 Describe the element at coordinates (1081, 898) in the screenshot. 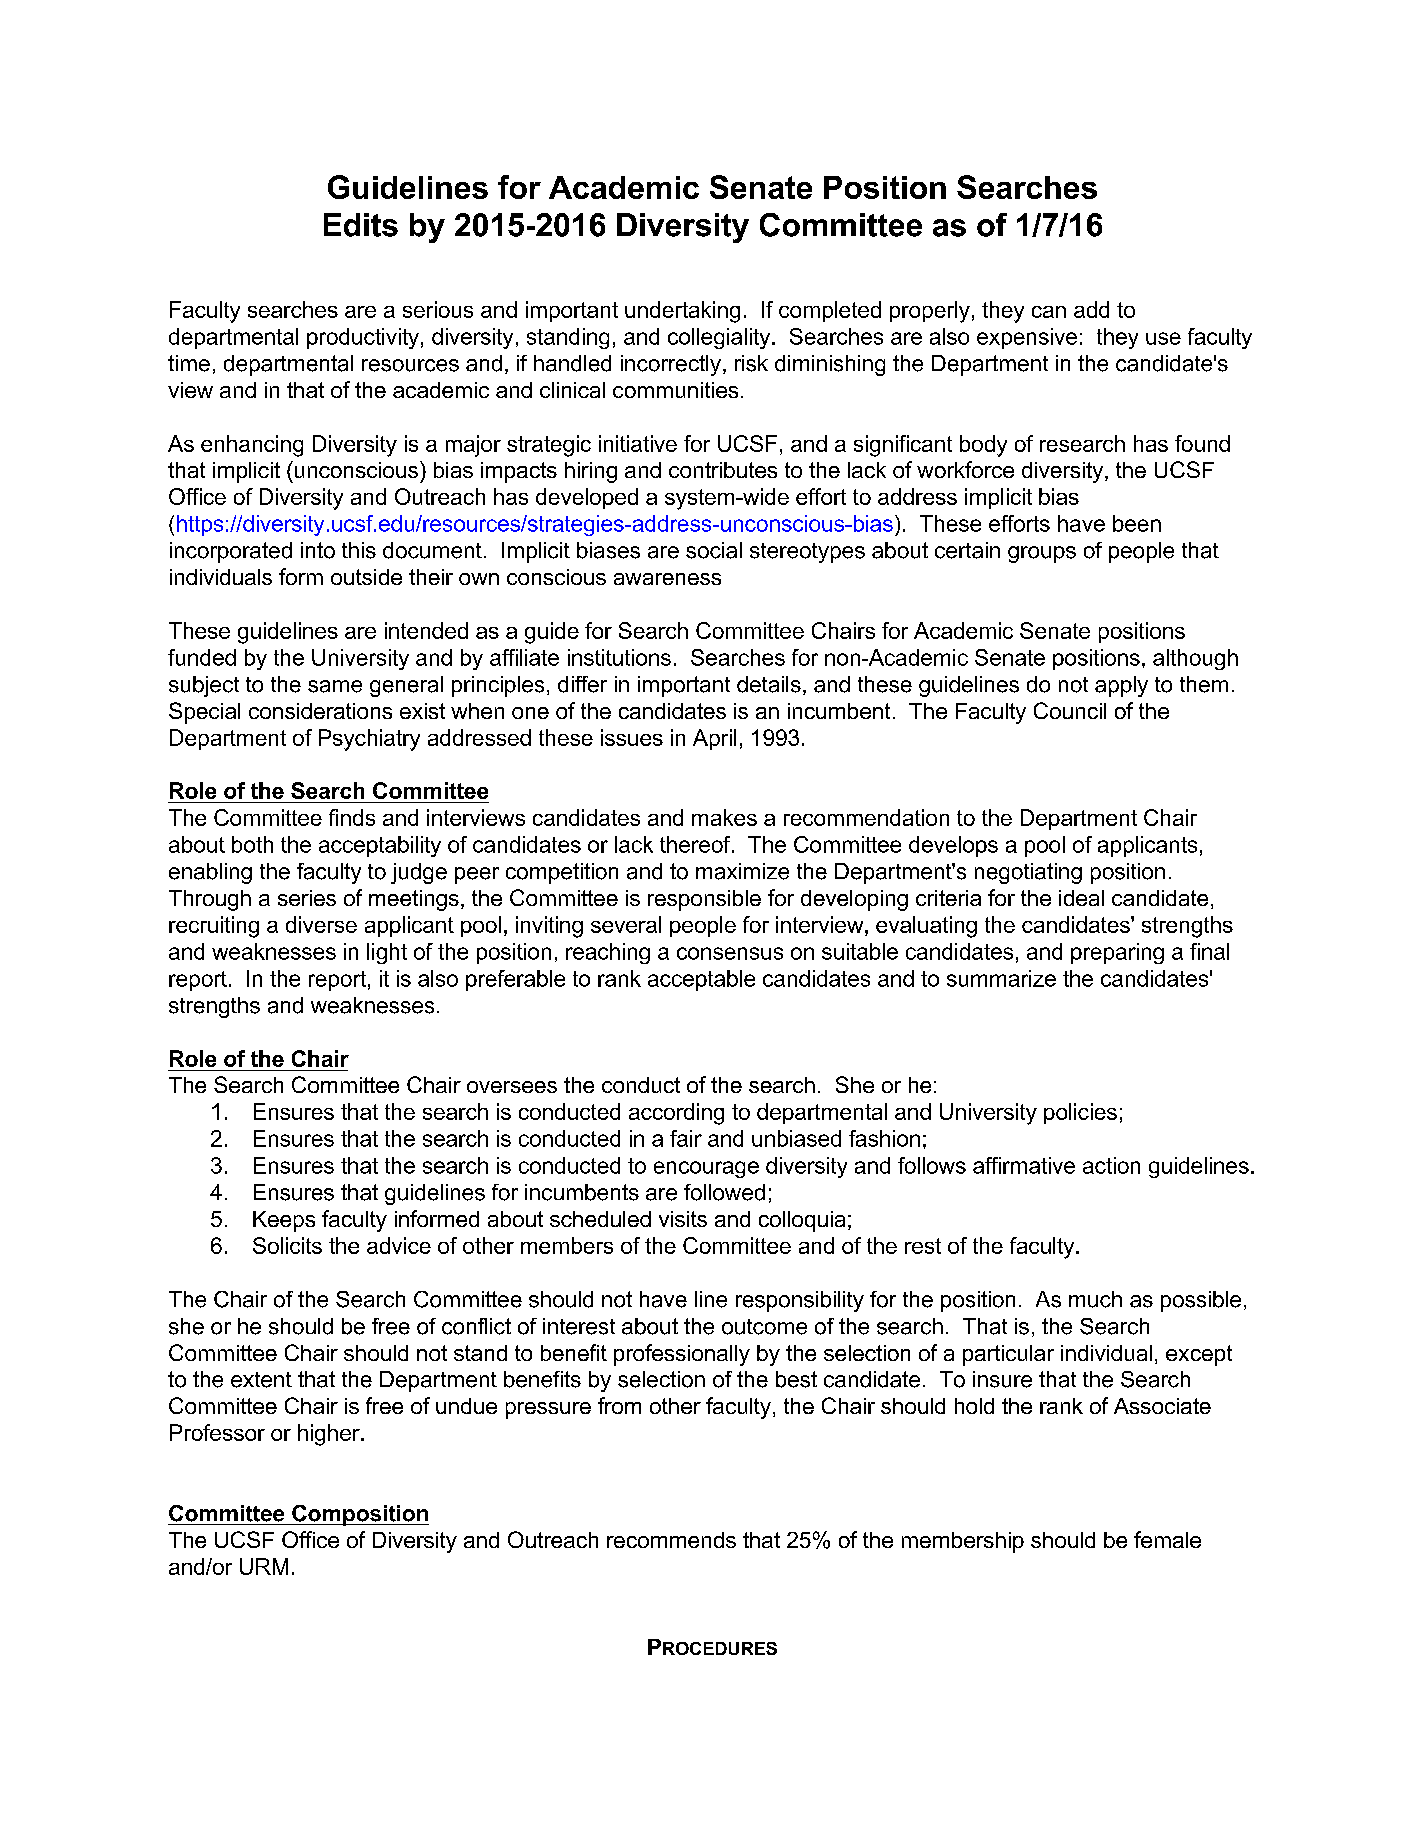

I see `ideal` at that location.
